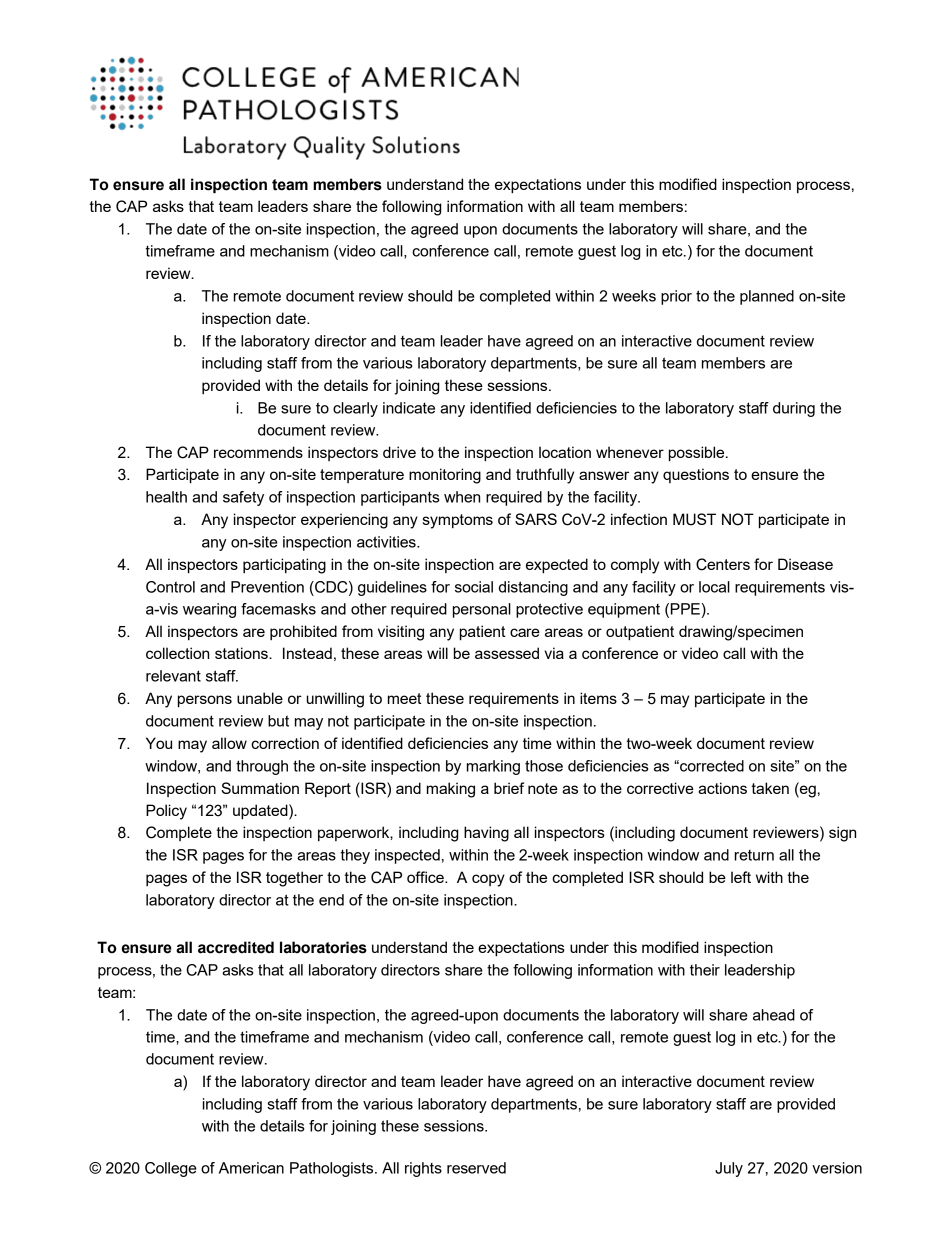 This screenshot has height=1233, width=952. What do you see at coordinates (476, 1168) in the screenshot?
I see `reserved` at bounding box center [476, 1168].
